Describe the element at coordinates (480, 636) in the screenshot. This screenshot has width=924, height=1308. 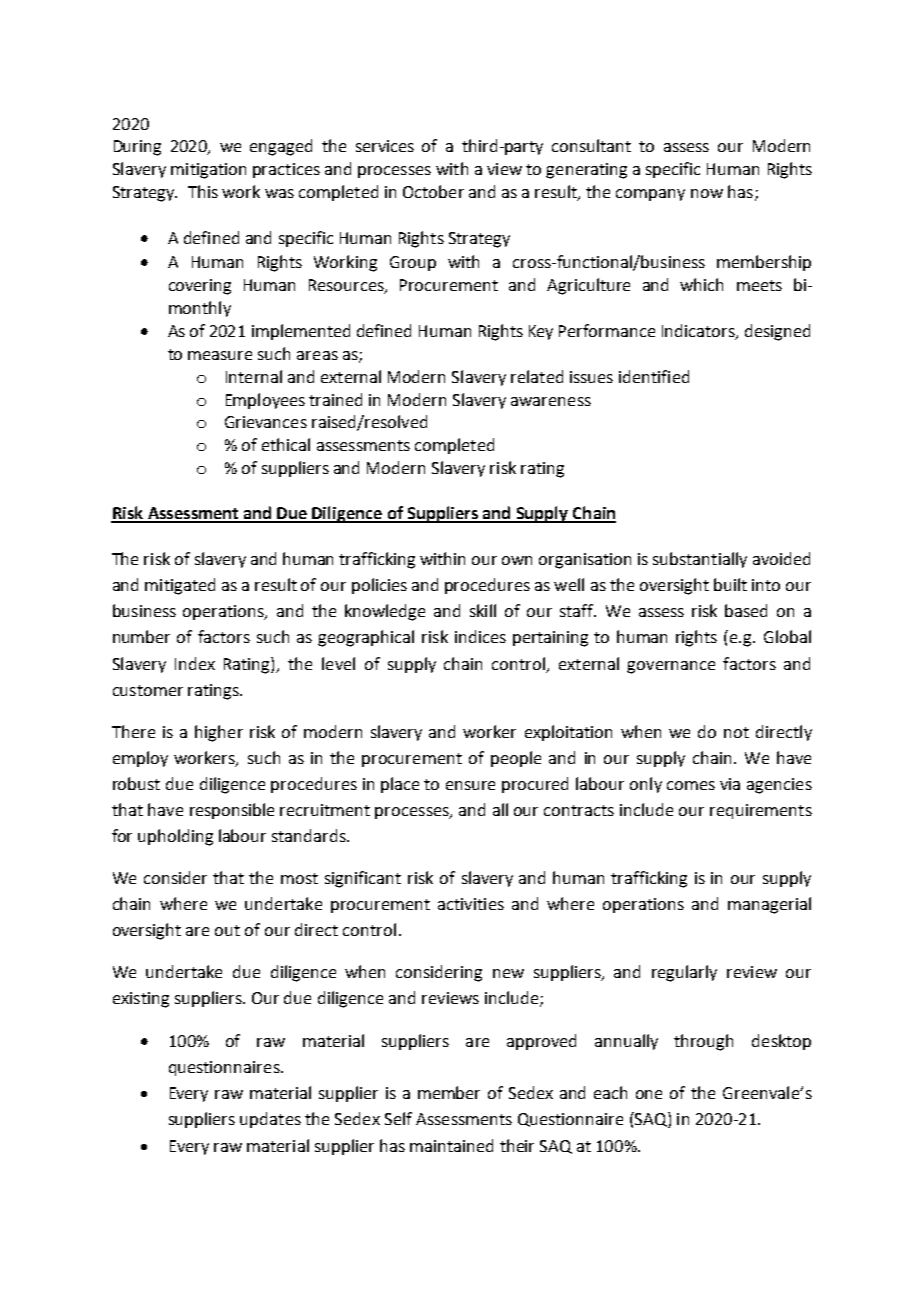
I see `indices` at that location.
